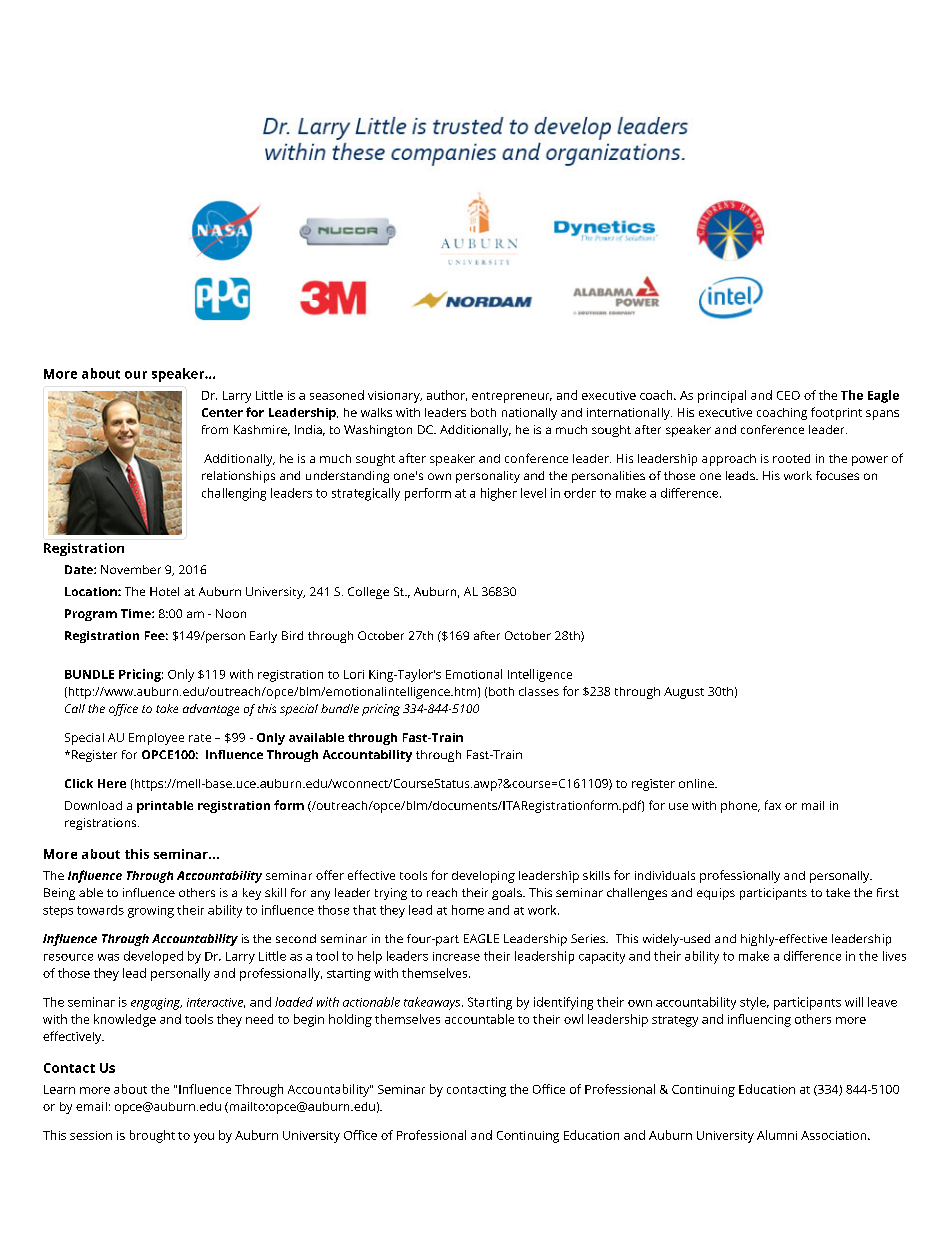 The width and height of the page is (952, 1233). Describe the element at coordinates (153, 957) in the page. I see `developed` at that location.
